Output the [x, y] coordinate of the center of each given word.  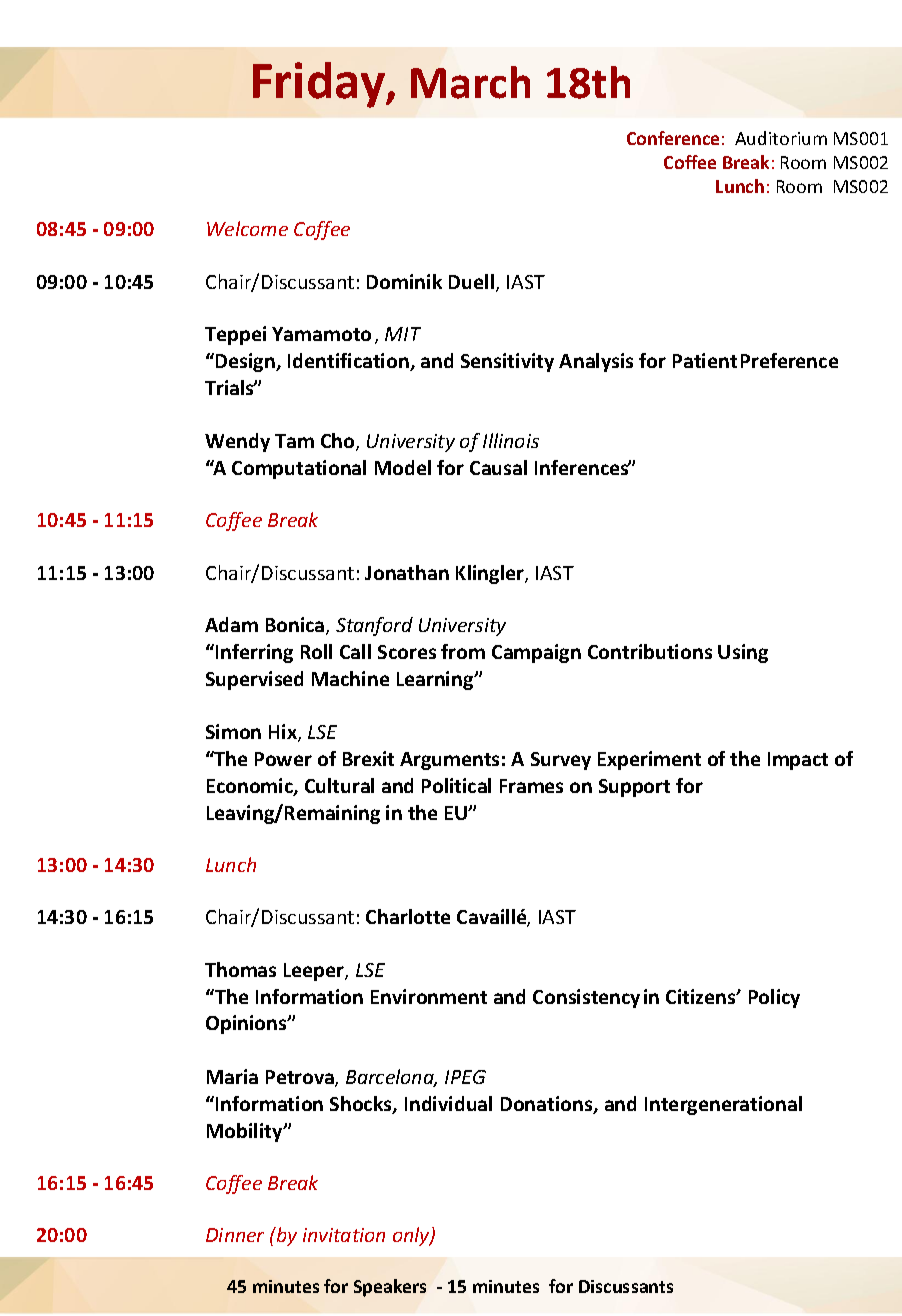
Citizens [702, 996]
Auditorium [781, 138]
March [470, 82]
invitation [344, 1235]
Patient [705, 360]
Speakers [390, 1288]
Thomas [240, 969]
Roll [316, 651]
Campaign [536, 653]
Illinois [511, 440]
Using [743, 653]
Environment [429, 996]
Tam [294, 441]
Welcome [247, 228]
